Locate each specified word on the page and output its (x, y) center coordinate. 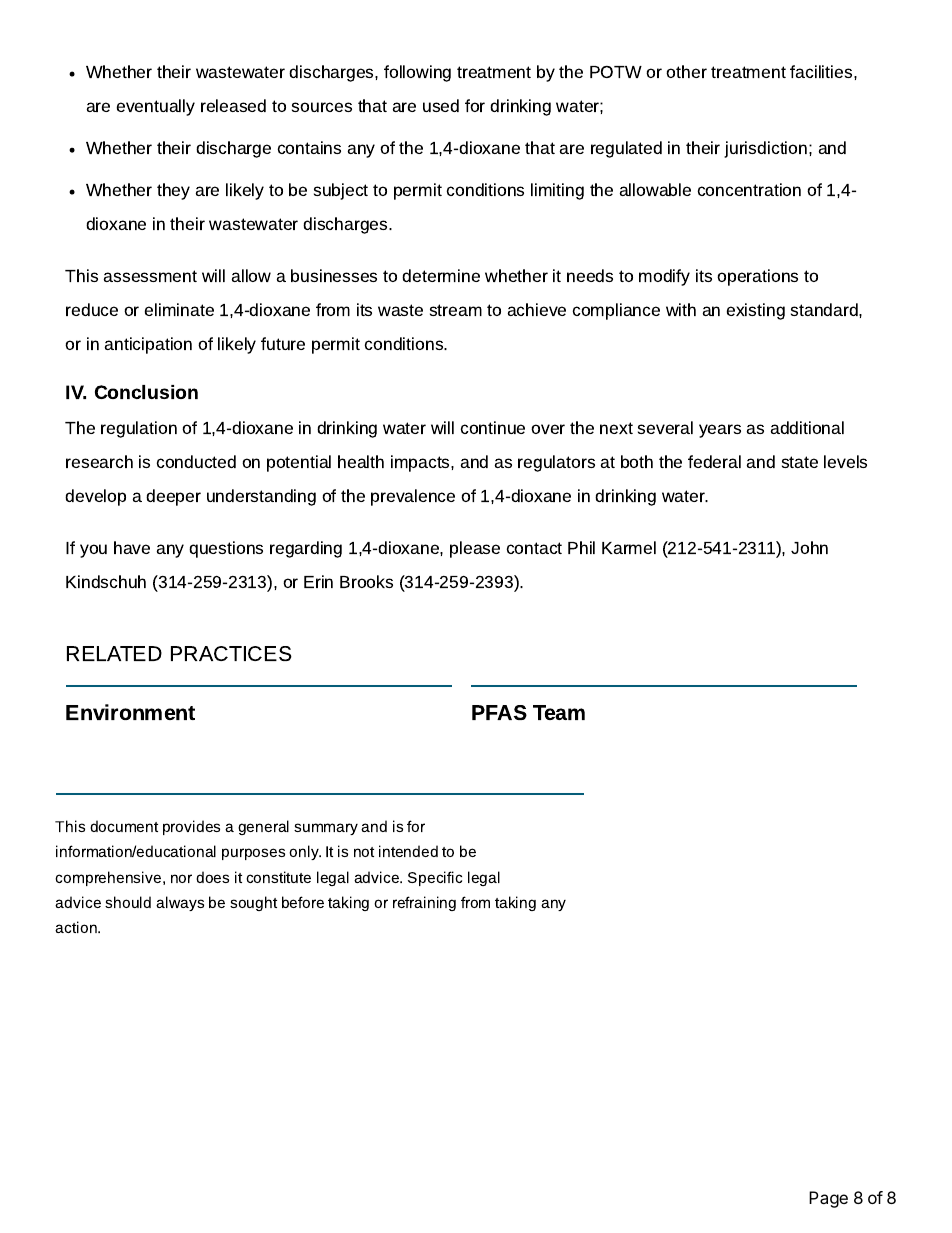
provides (191, 827)
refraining (424, 903)
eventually (156, 107)
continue (493, 427)
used (441, 105)
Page (828, 1199)
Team (559, 712)
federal (714, 461)
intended (408, 851)
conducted (196, 461)
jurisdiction (767, 149)
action (77, 927)
